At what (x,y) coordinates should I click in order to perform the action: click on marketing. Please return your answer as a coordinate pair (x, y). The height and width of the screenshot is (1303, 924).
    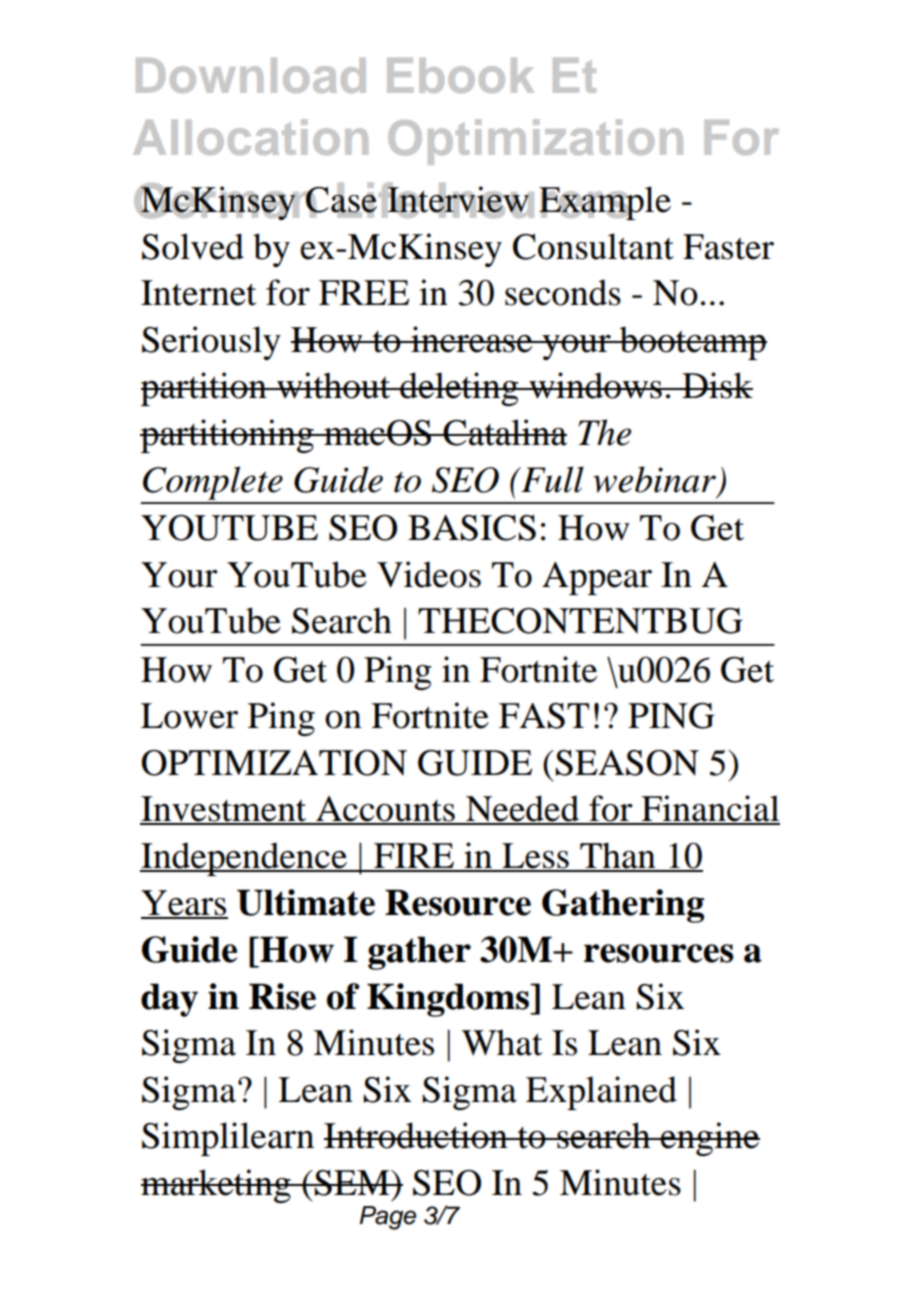
    Looking at the image, I should click on (217, 1186).
